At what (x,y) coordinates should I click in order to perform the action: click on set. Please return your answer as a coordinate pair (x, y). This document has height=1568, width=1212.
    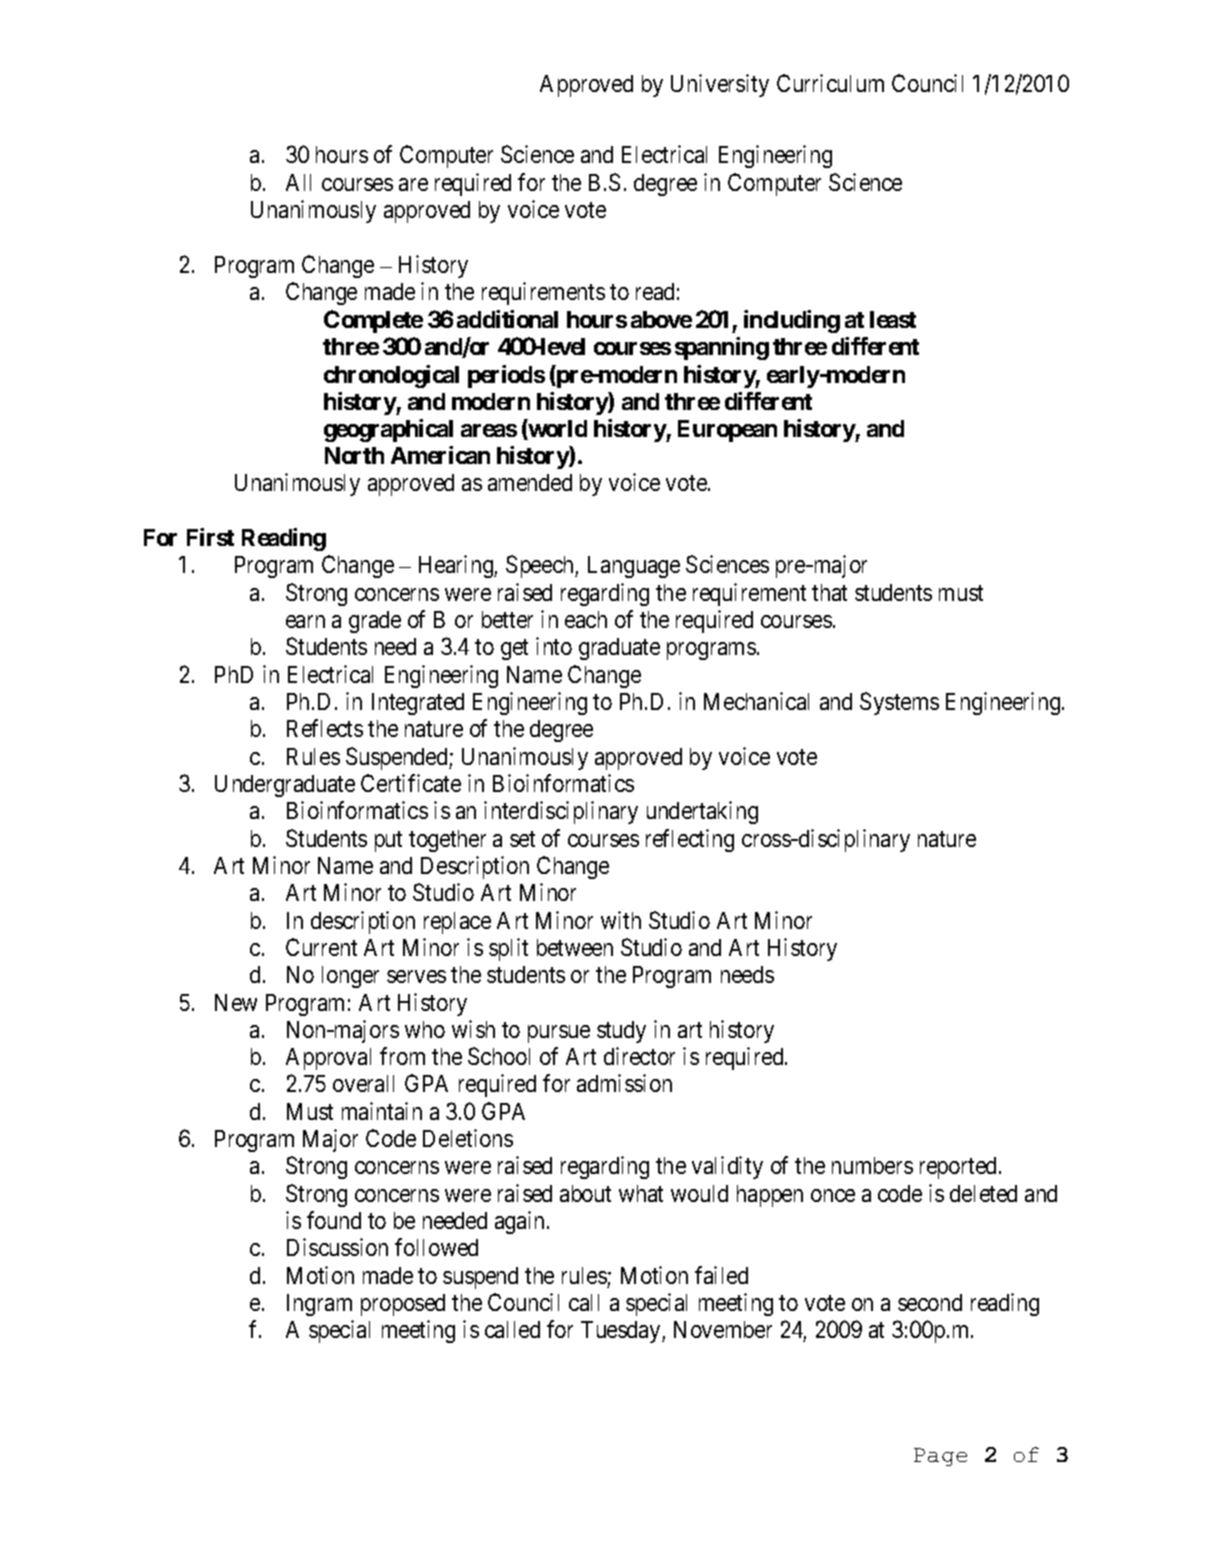
    Looking at the image, I should click on (522, 839).
